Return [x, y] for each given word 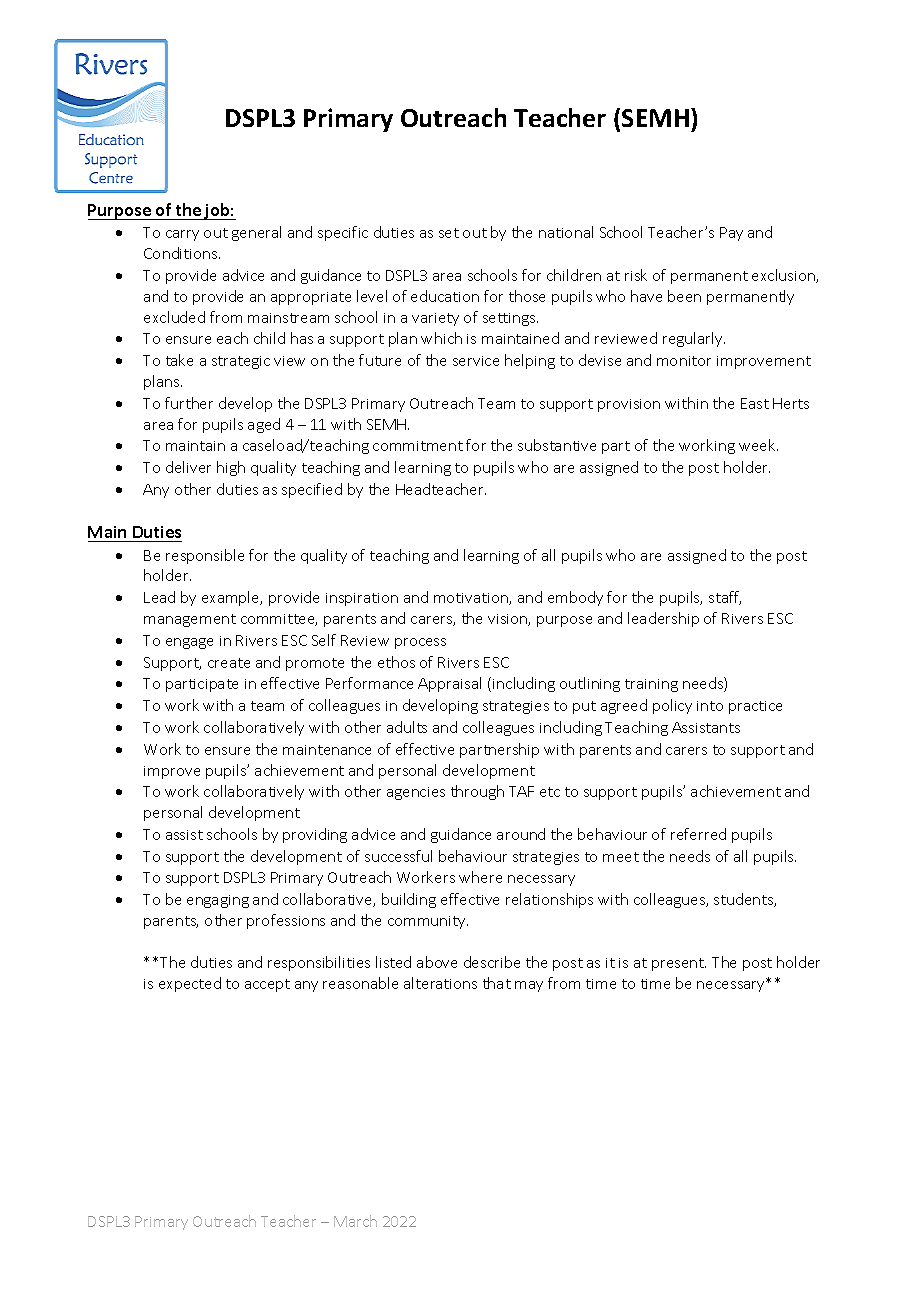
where [480, 877]
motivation [472, 599]
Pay [731, 234]
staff [725, 598]
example [232, 598]
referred [698, 834]
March [355, 1221]
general [256, 233]
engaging [218, 901]
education [445, 296]
